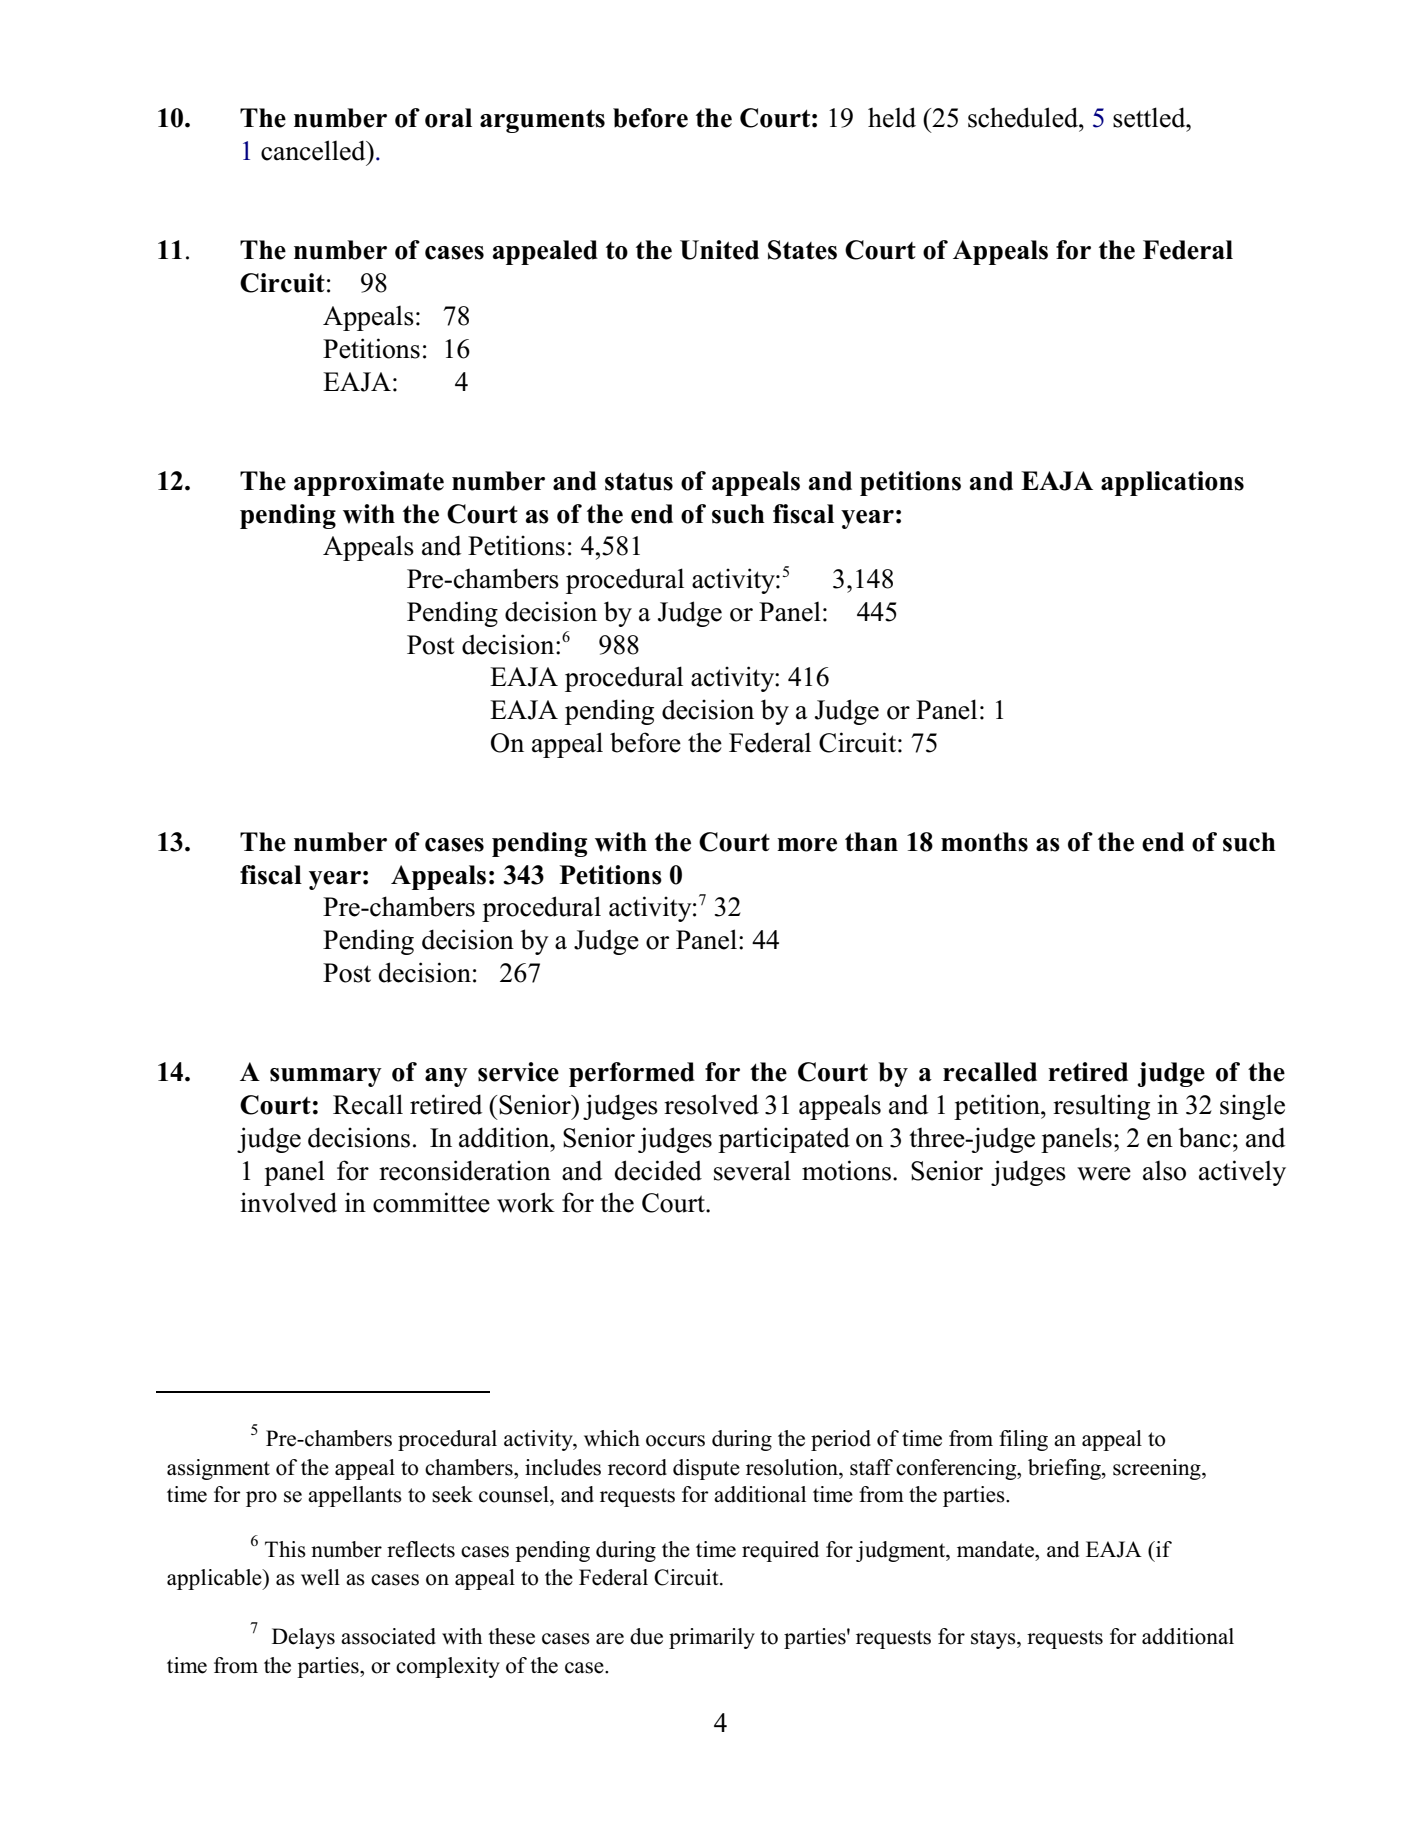 Image resolution: width=1419 pixels, height=1837 pixels. I want to click on primarily, so click(712, 1638).
